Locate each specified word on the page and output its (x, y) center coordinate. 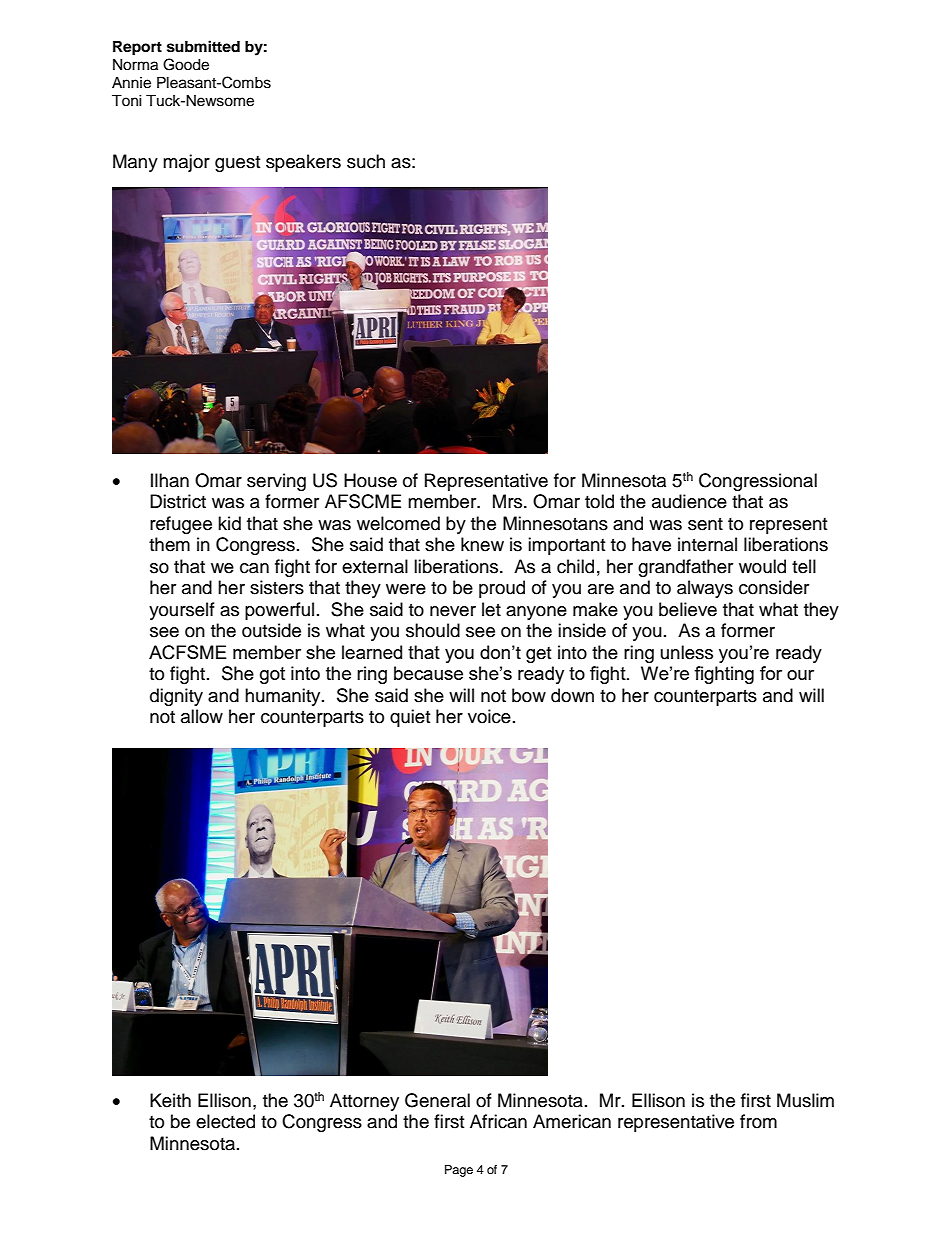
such (366, 161)
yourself (182, 611)
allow (202, 716)
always (705, 589)
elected (225, 1121)
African (498, 1121)
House (370, 480)
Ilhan (170, 480)
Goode (186, 64)
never (453, 611)
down (572, 695)
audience (689, 501)
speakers (303, 163)
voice (489, 716)
